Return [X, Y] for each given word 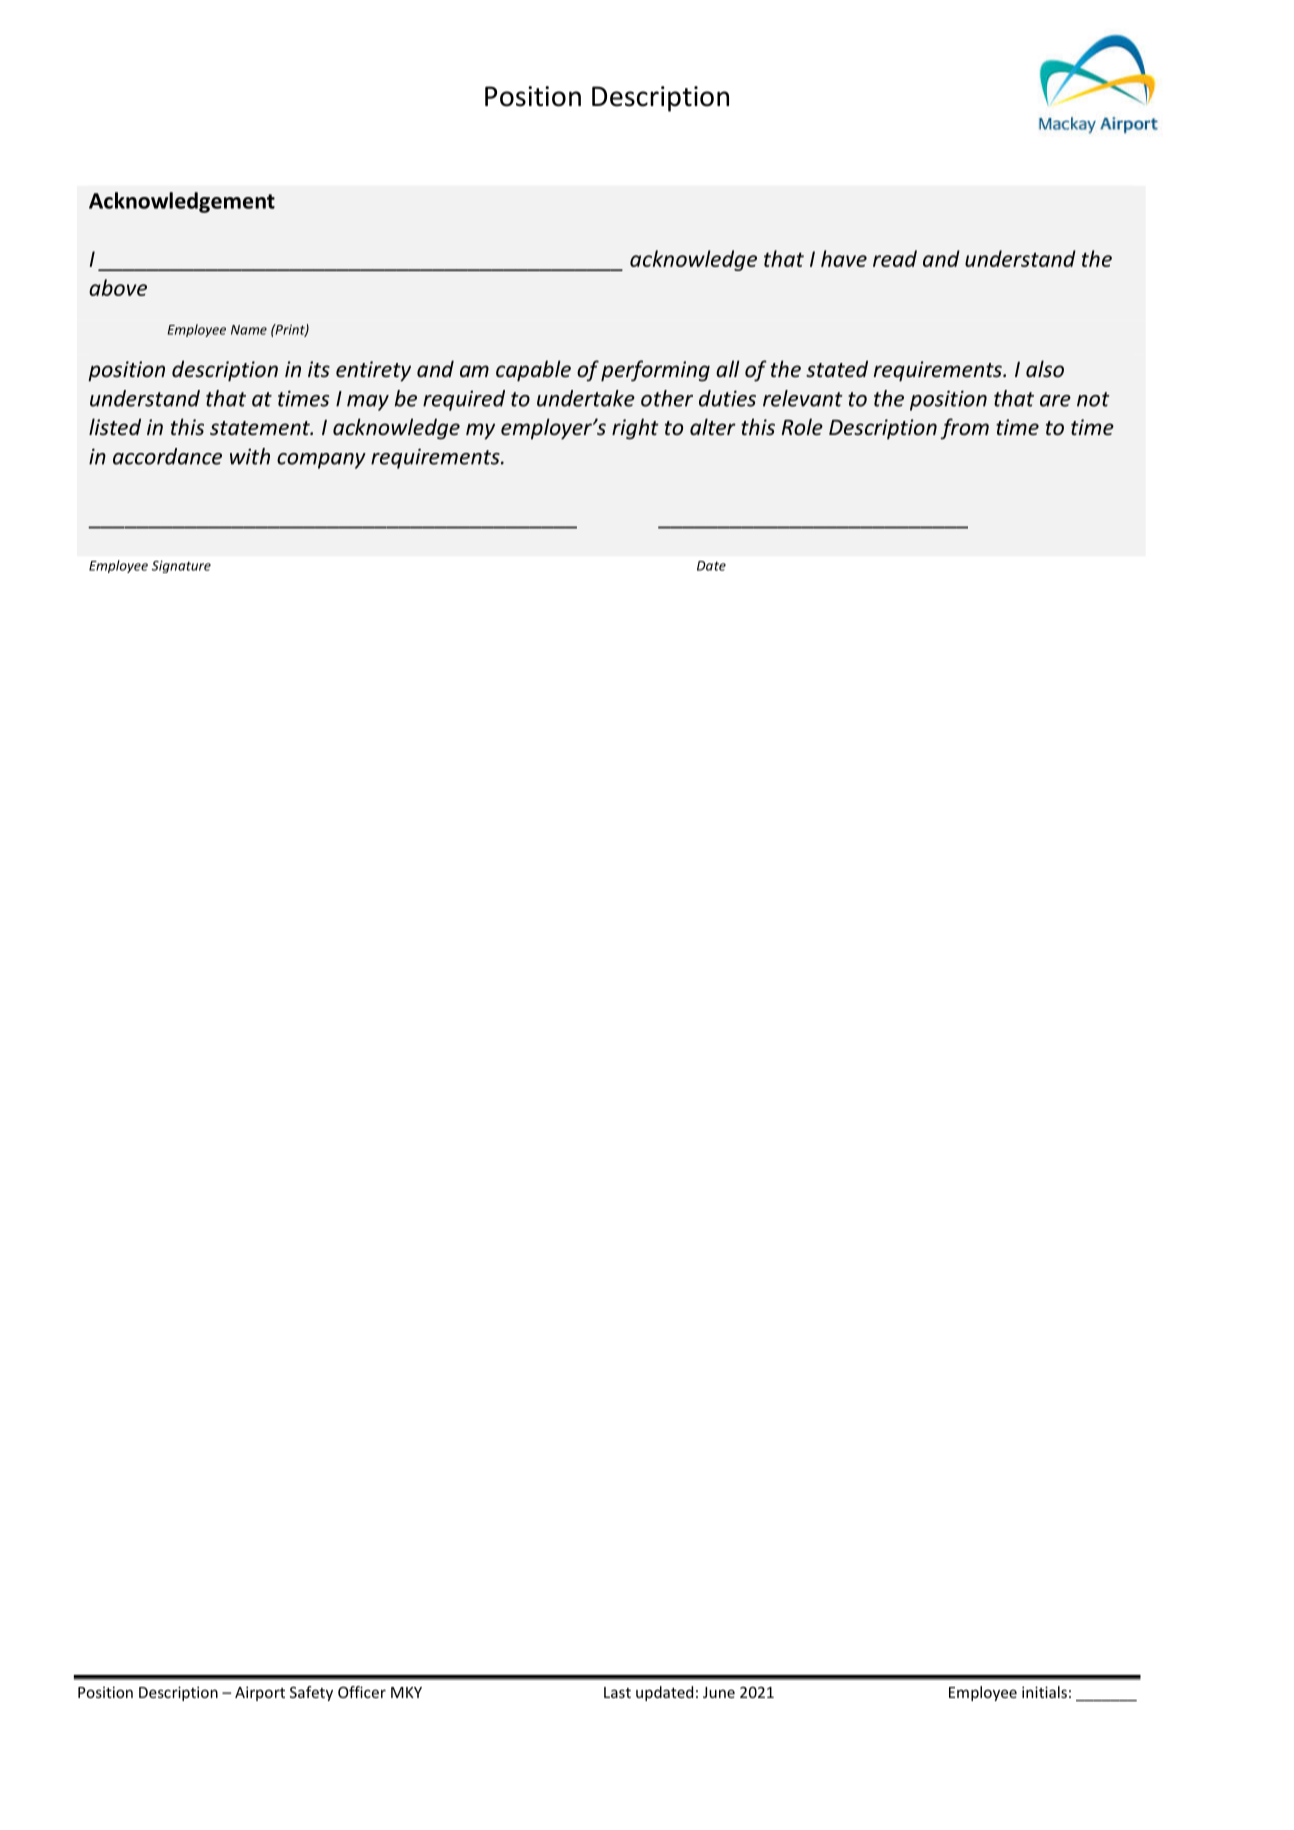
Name [249, 330]
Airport [260, 1693]
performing [655, 371]
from [964, 429]
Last [617, 1692]
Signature [181, 566]
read [895, 258]
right [635, 429]
